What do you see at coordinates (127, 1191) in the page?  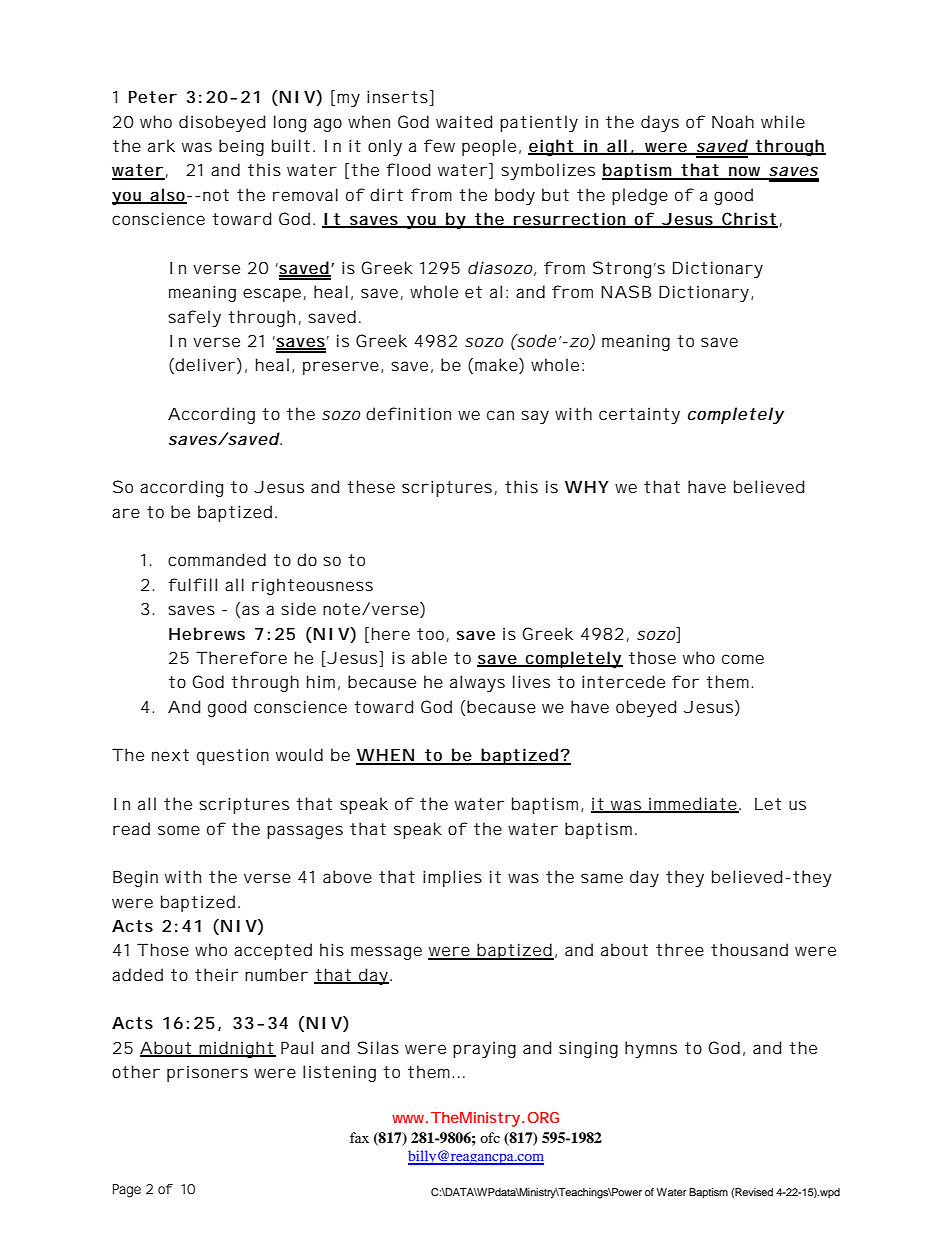 I see `Page` at bounding box center [127, 1191].
